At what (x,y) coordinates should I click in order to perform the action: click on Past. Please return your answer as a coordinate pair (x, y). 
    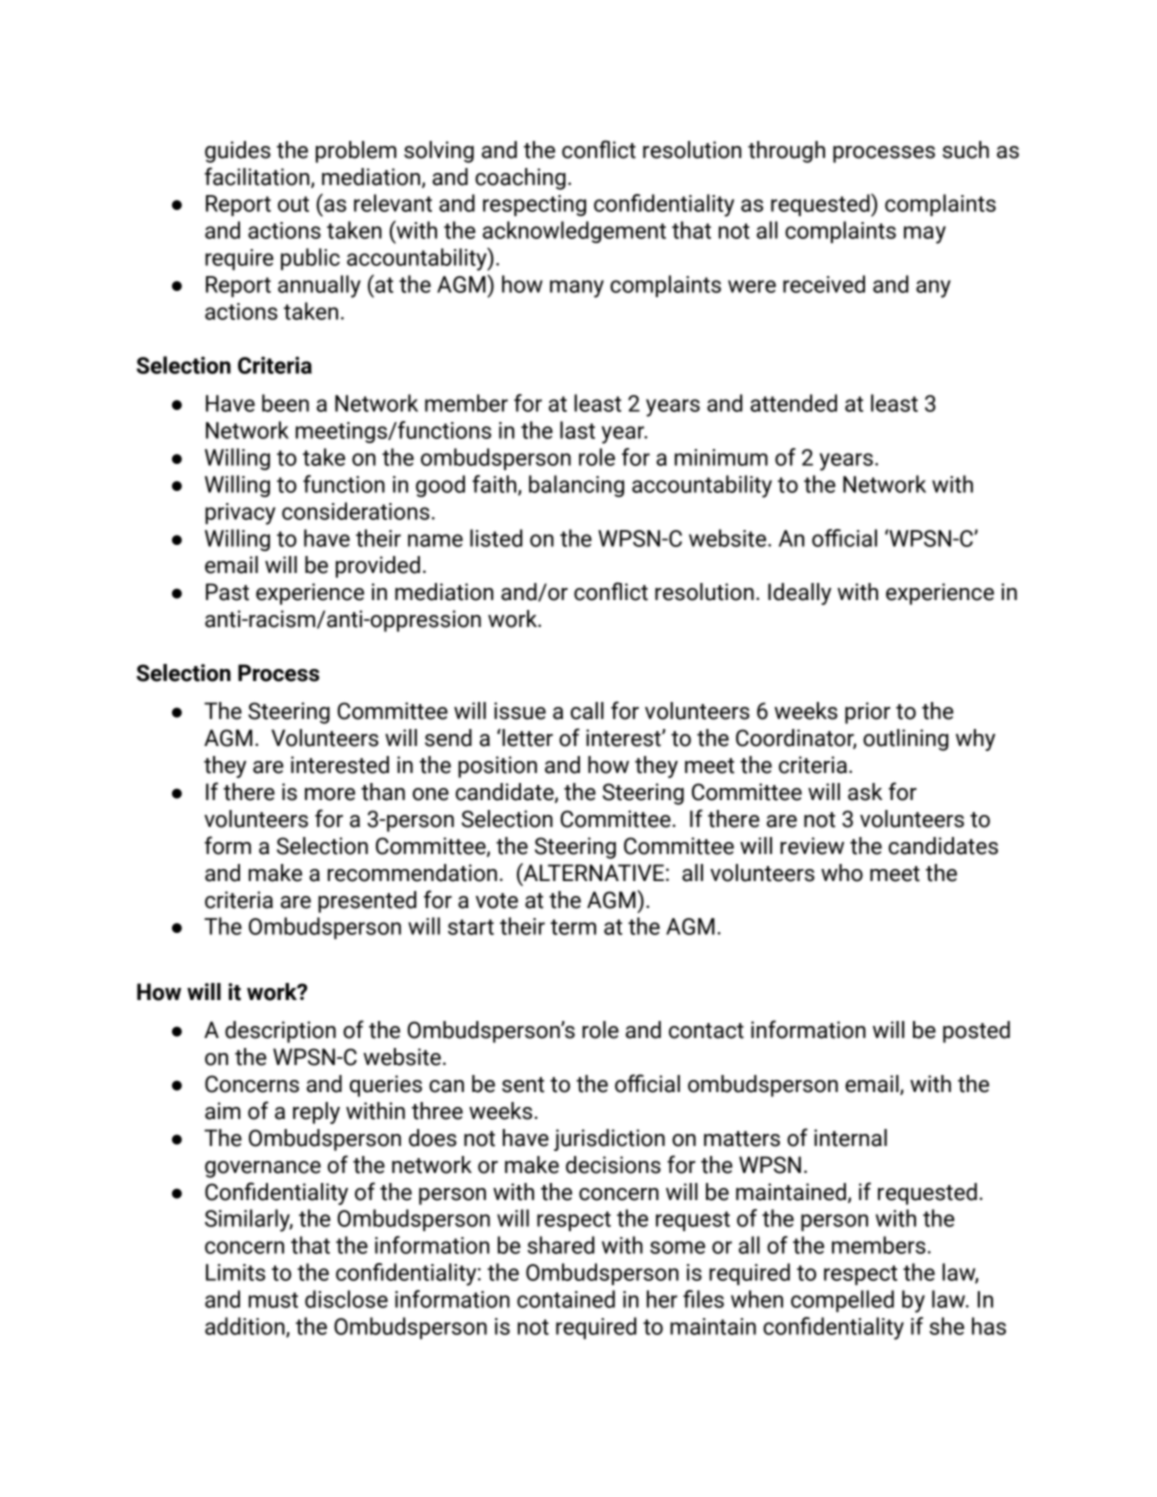
    Looking at the image, I should click on (227, 592).
